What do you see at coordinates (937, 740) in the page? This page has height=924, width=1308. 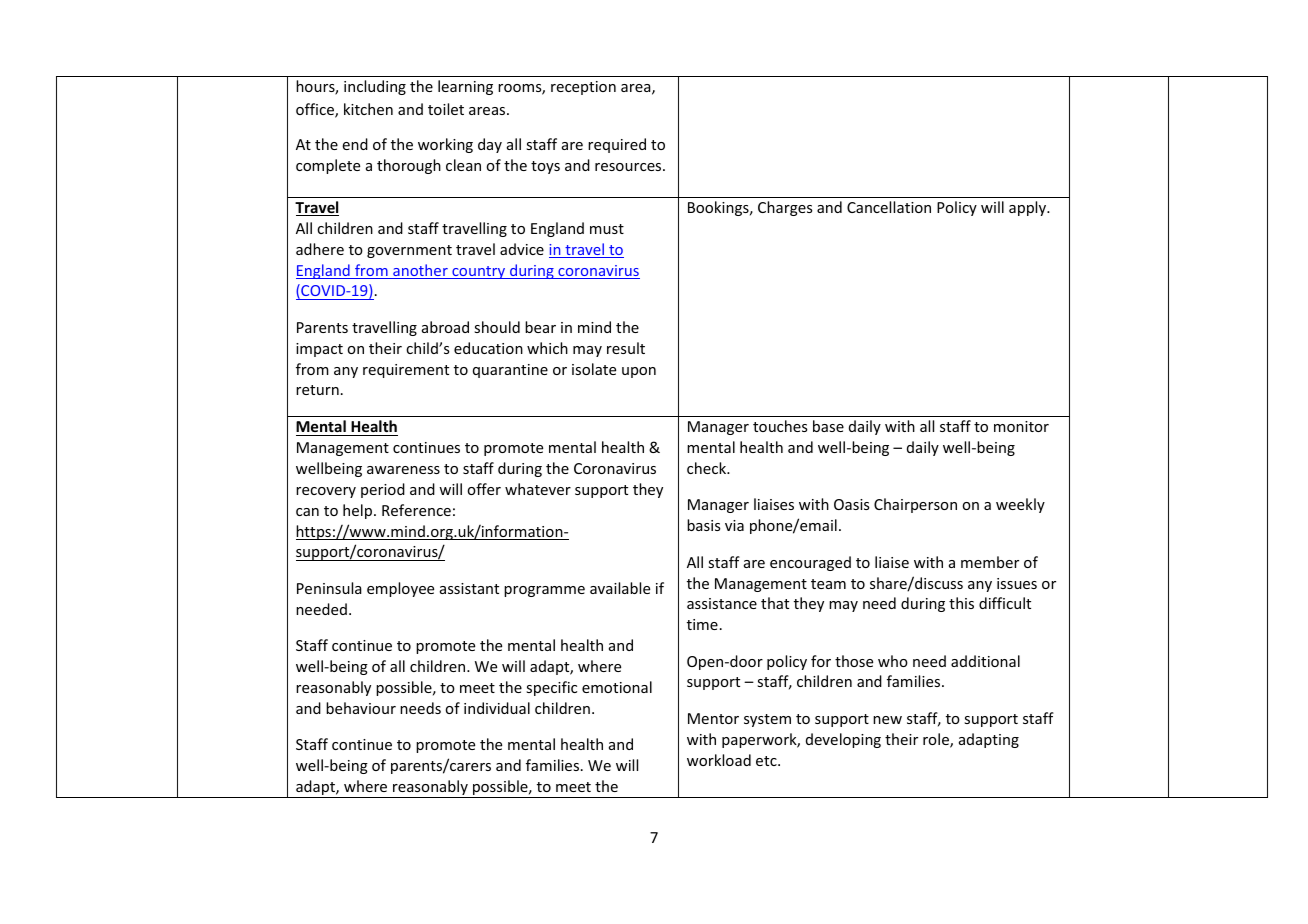 I see `role` at bounding box center [937, 740].
